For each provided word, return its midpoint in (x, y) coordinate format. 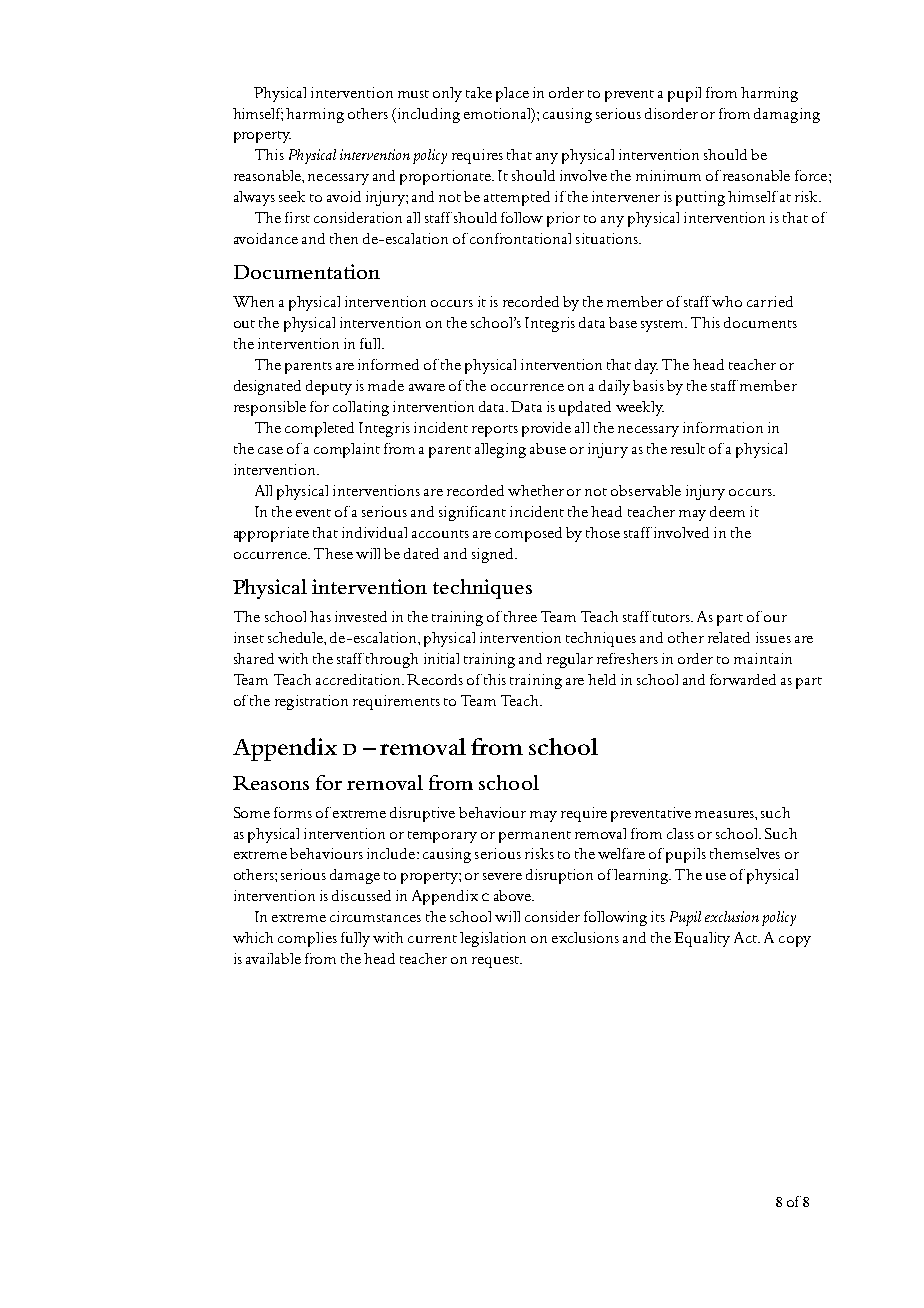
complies (307, 939)
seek (292, 196)
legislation (493, 939)
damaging (787, 115)
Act (747, 937)
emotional (498, 114)
